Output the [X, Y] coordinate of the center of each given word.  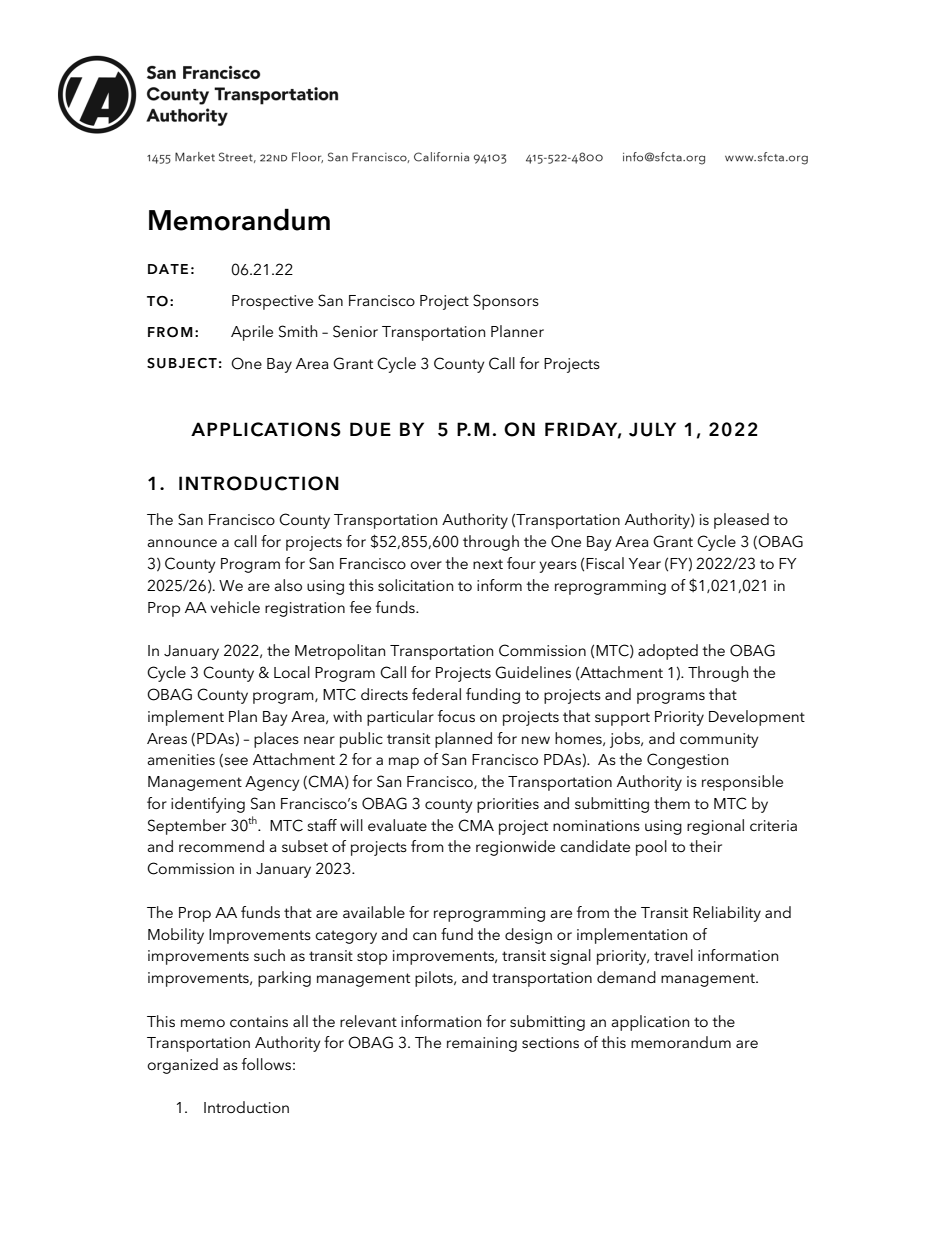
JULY [652, 429]
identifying [208, 805]
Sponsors [506, 302]
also [288, 585]
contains [259, 1021]
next [488, 564]
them [672, 803]
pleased [741, 521]
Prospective [272, 302]
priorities [508, 805]
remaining [482, 1044]
